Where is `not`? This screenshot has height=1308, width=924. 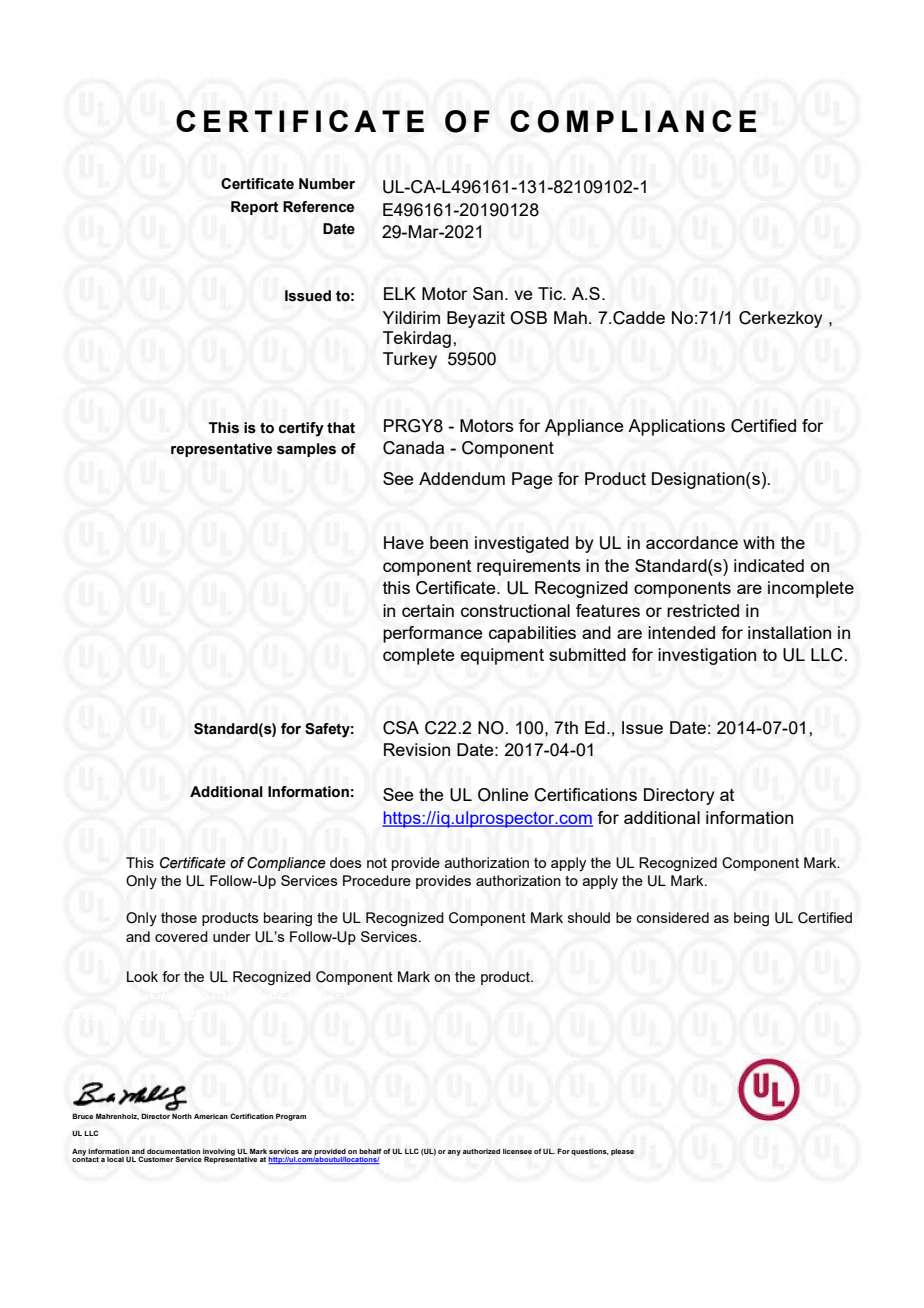
not is located at coordinates (377, 863).
